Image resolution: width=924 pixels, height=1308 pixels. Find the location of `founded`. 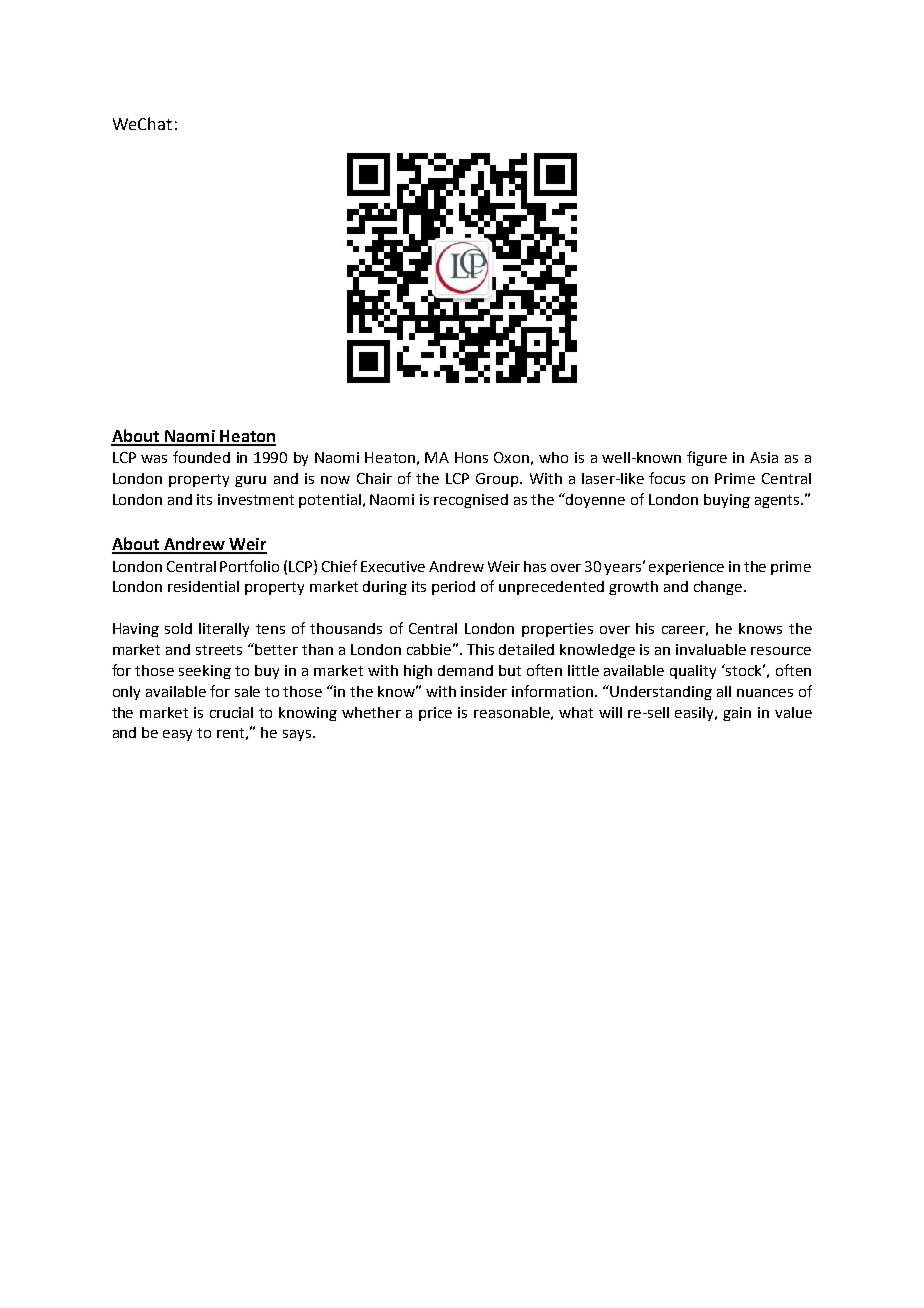

founded is located at coordinates (201, 457).
